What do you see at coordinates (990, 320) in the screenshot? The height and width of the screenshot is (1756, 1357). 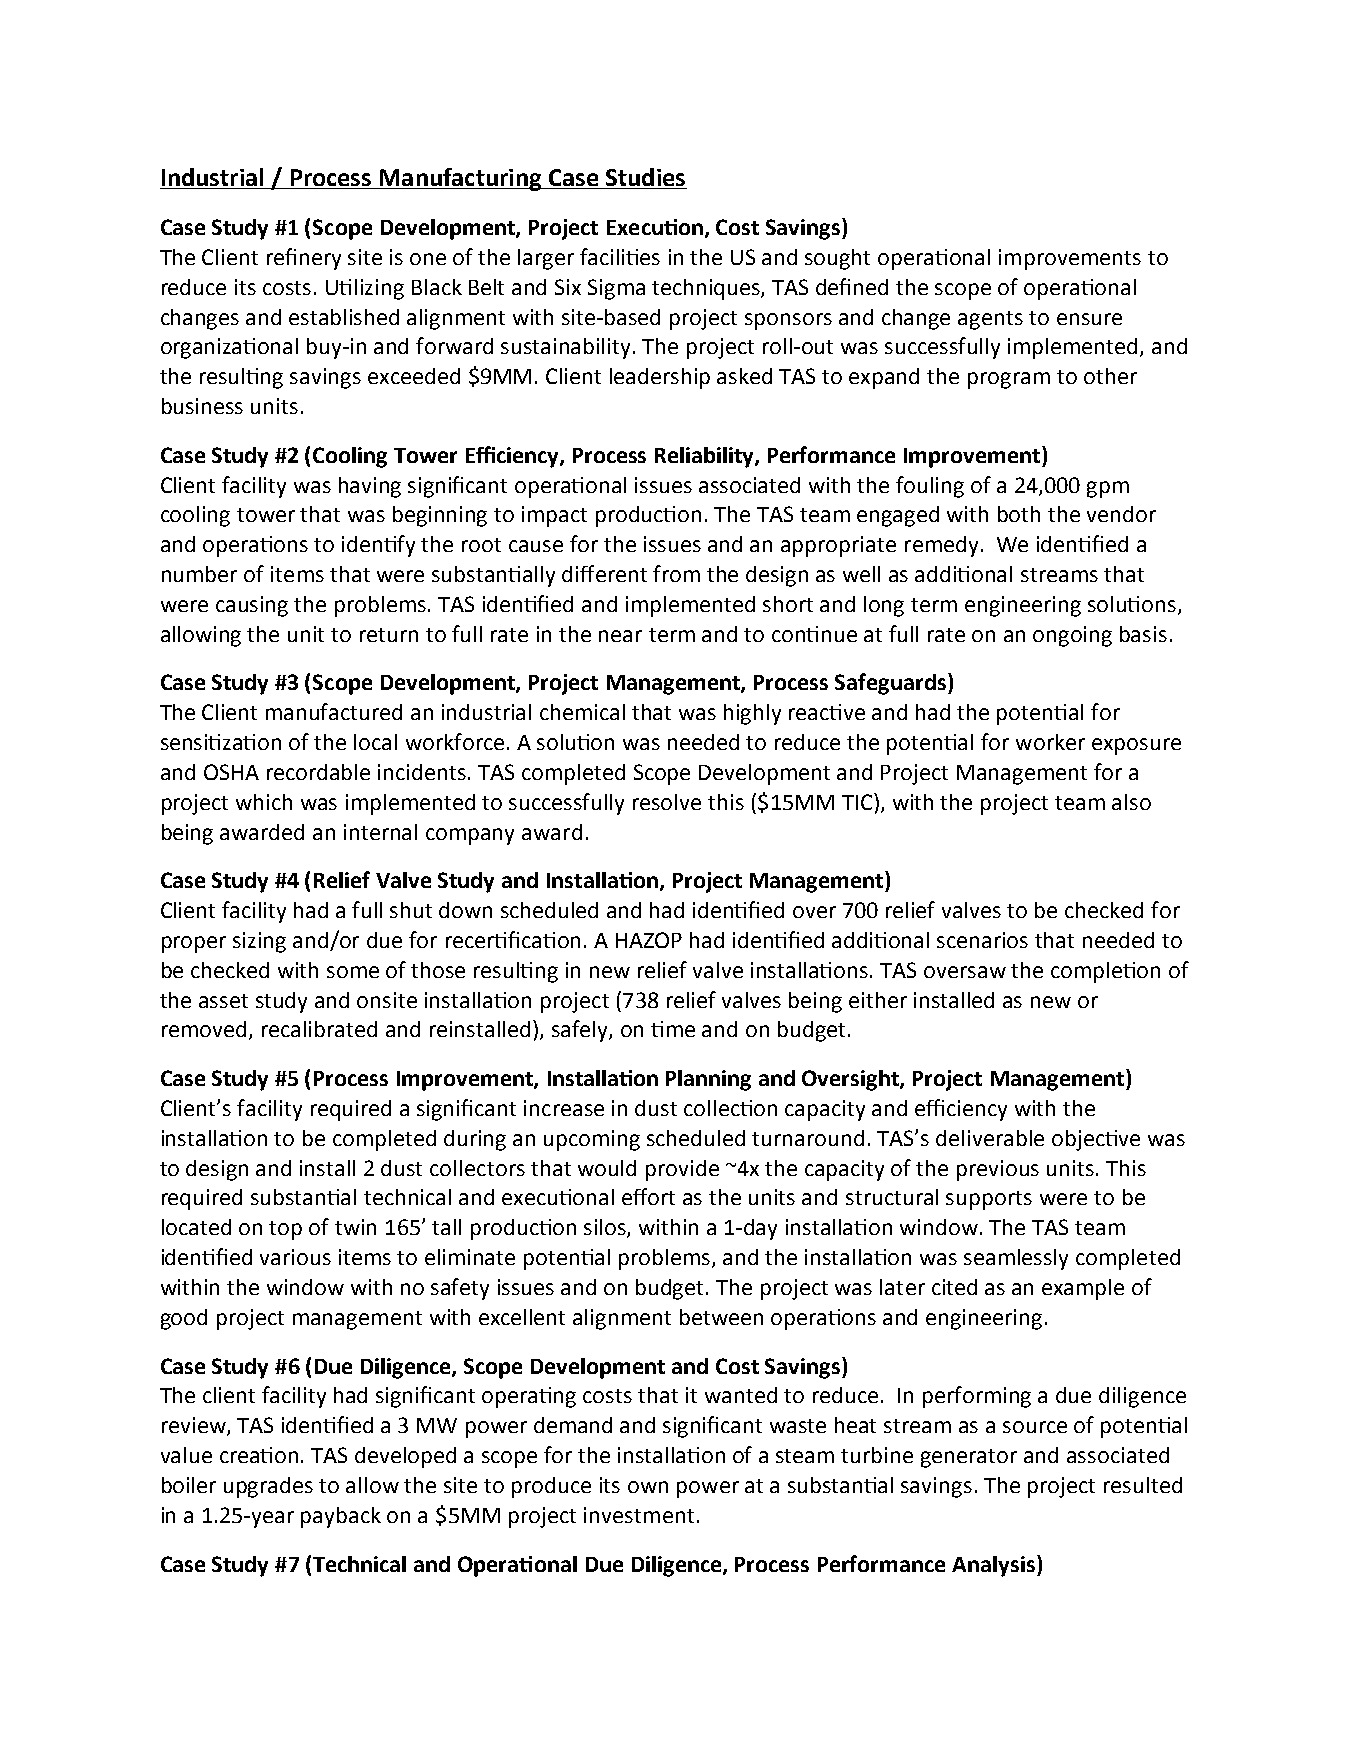 I see `agents` at bounding box center [990, 320].
